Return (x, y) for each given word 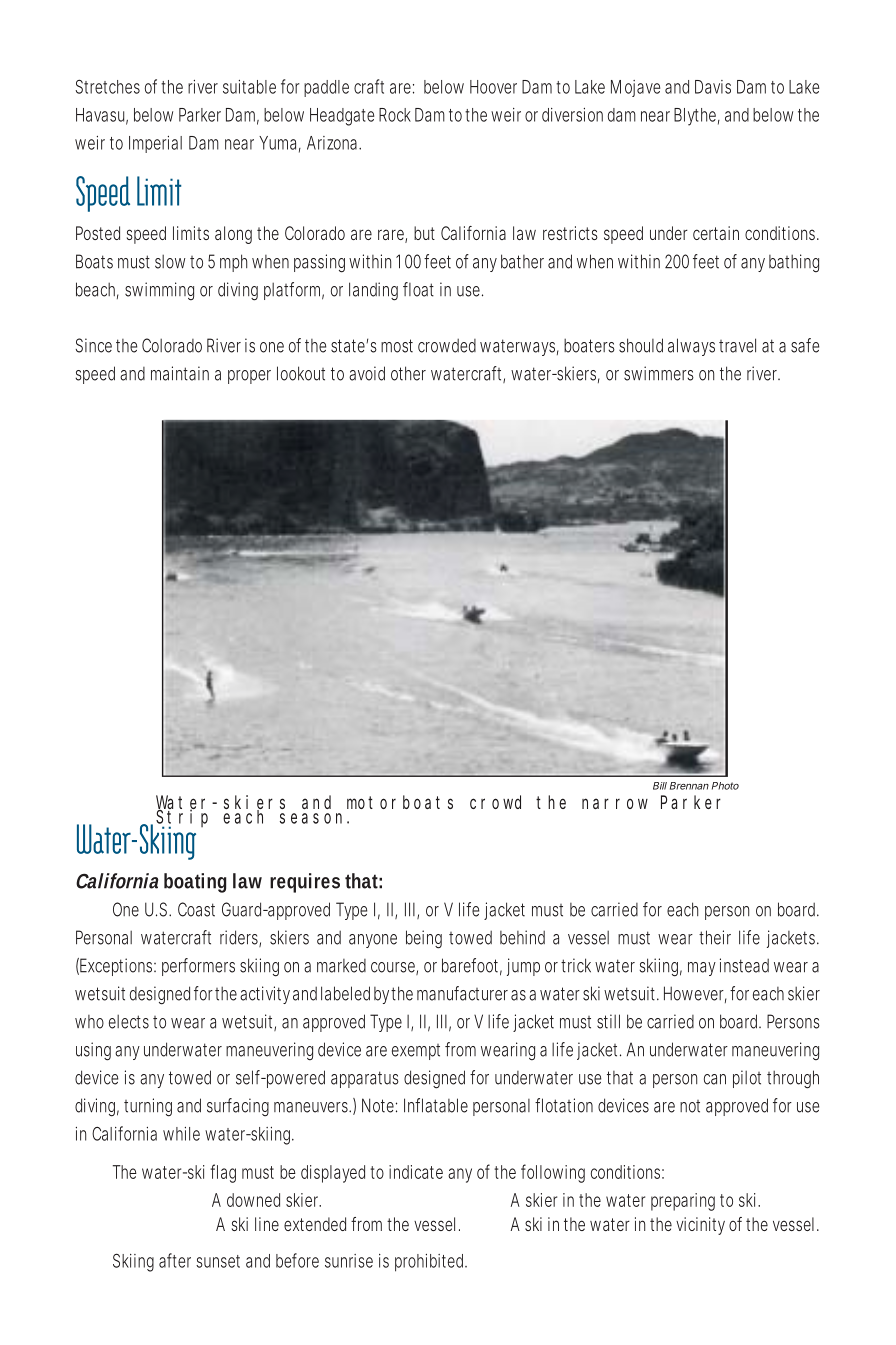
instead (744, 965)
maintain (180, 373)
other (408, 373)
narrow (615, 803)
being (424, 939)
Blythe (697, 117)
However (695, 994)
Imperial (155, 144)
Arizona (334, 143)
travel (737, 345)
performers (198, 967)
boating (195, 883)
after (175, 1260)
